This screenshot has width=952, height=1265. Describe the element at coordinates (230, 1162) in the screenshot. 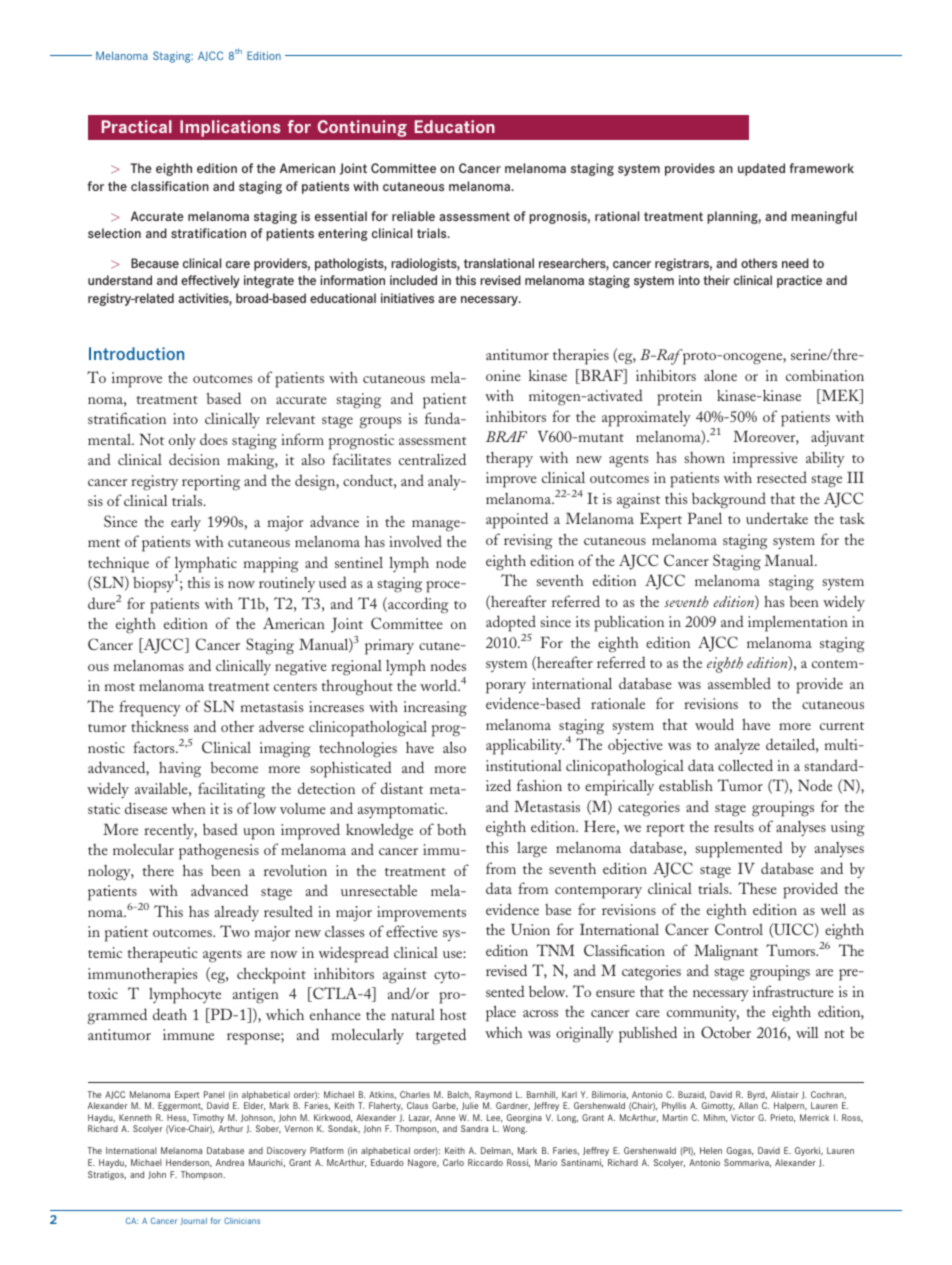

I see `Andrea` at that location.
